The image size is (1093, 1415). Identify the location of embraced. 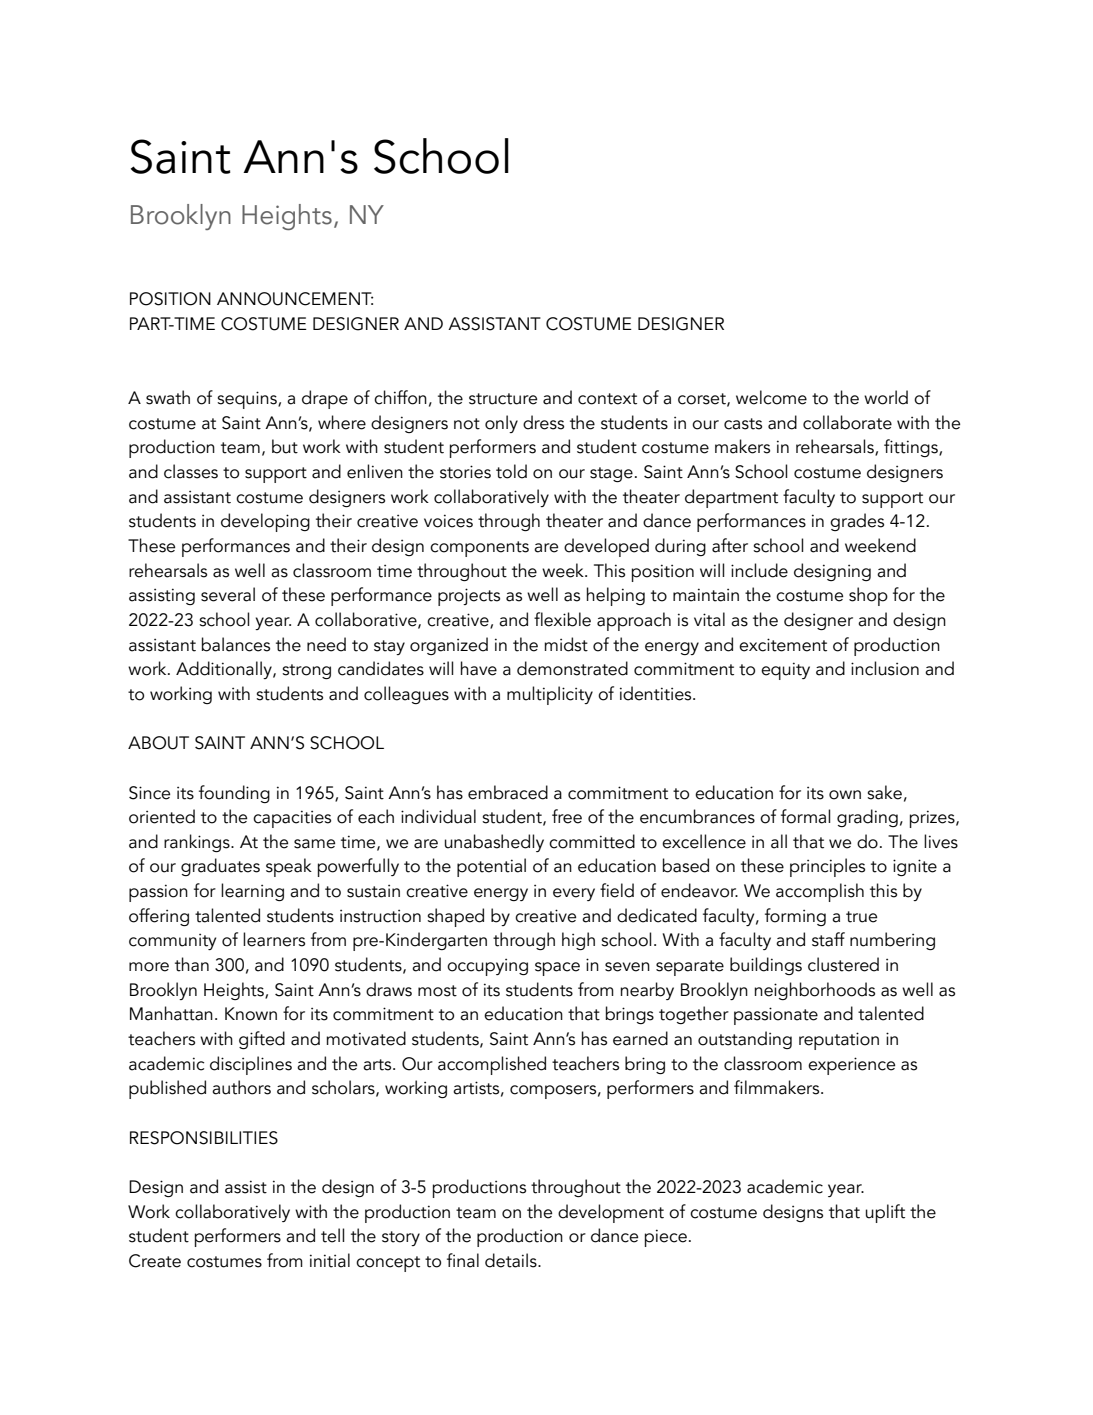
(508, 792).
